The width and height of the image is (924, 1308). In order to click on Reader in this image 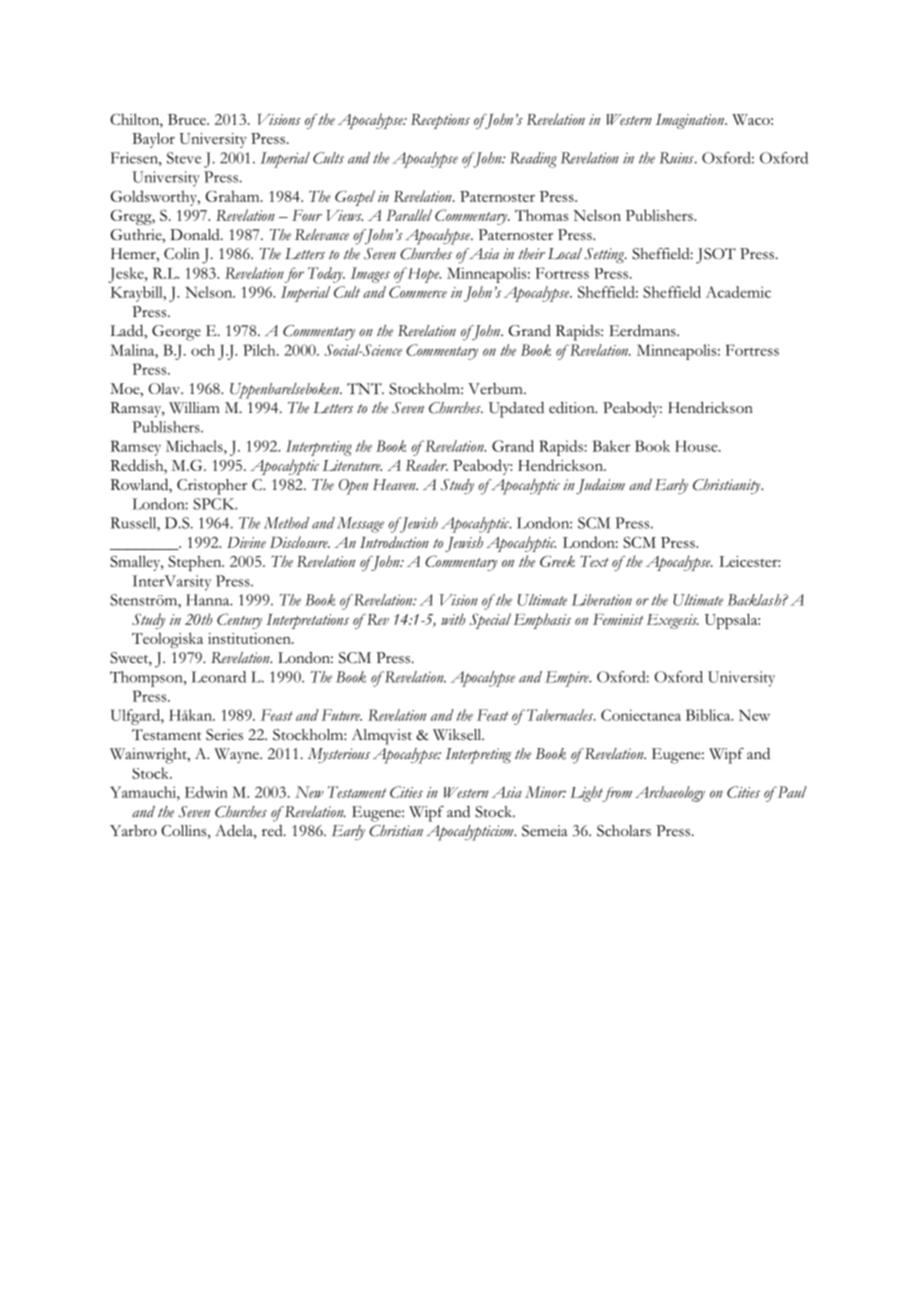, I will do `click(427, 465)`.
